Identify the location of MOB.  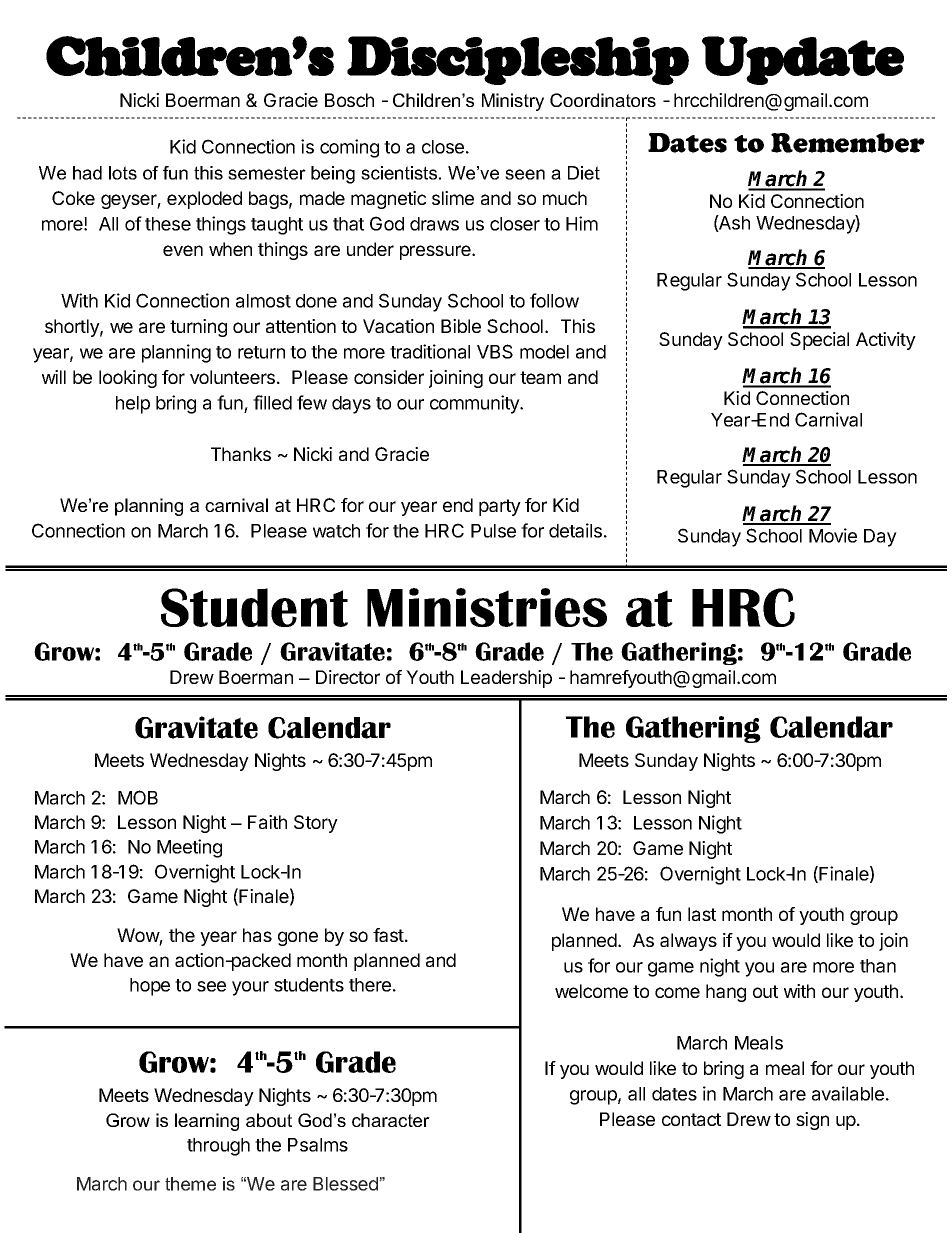
(138, 797).
